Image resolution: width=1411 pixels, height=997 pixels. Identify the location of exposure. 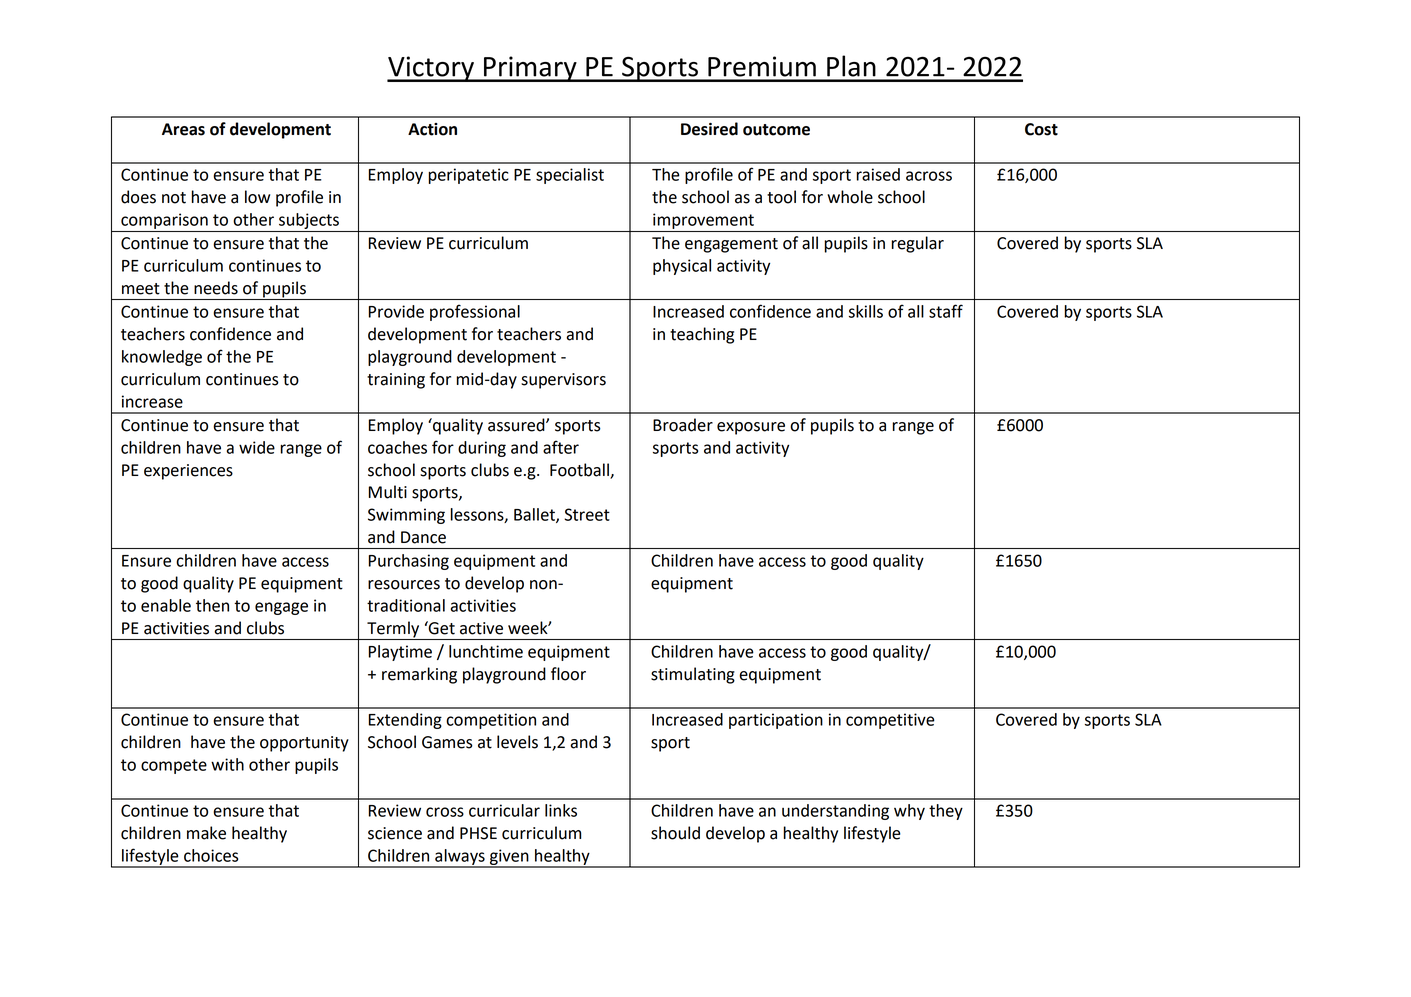
(751, 428).
